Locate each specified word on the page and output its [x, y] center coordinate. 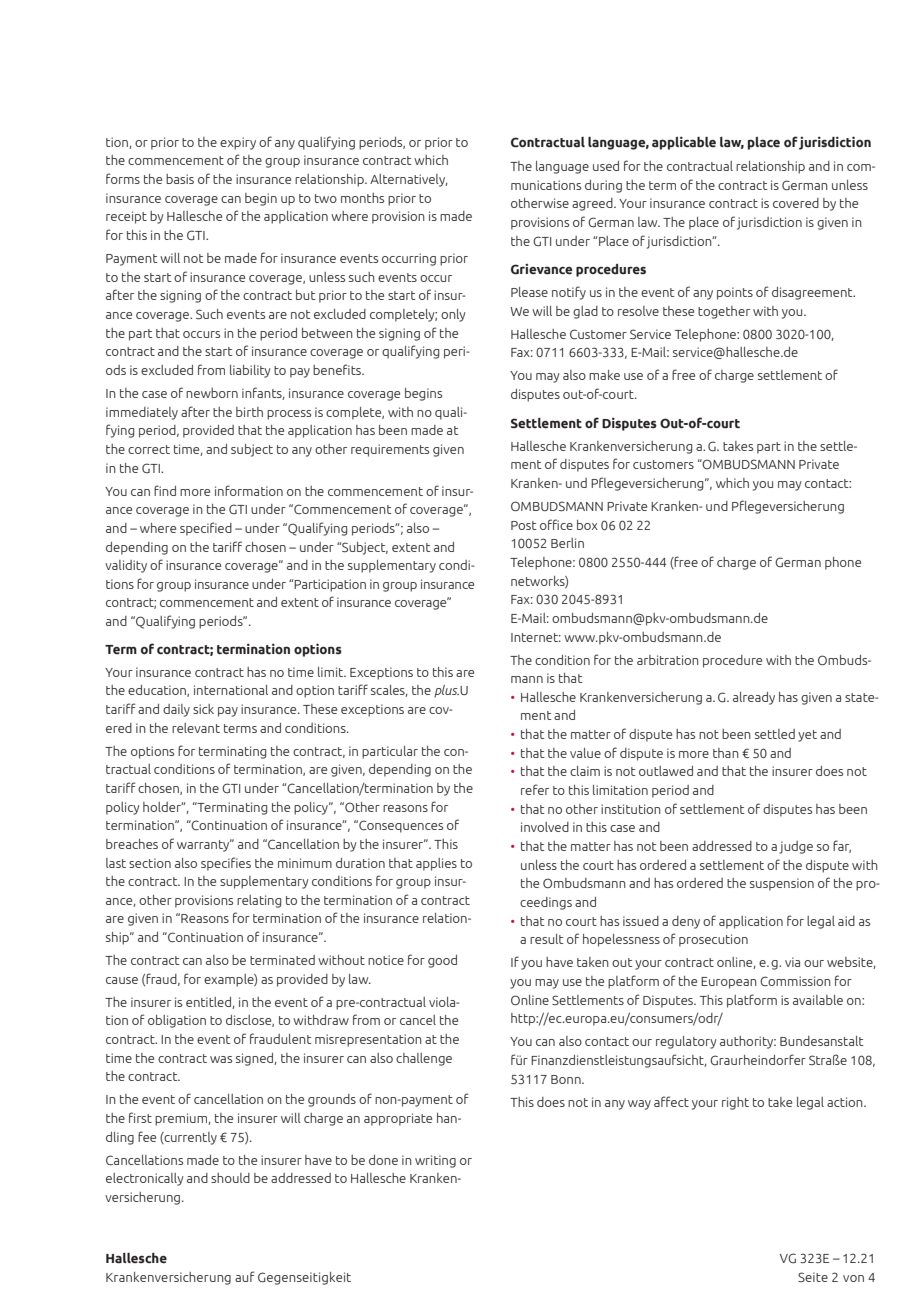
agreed [593, 204]
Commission [795, 981]
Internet [536, 637]
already [754, 698]
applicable [684, 143]
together [724, 312]
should [230, 1178]
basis [180, 179]
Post [524, 525]
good [442, 961]
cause [122, 980]
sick [203, 709]
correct [149, 449]
